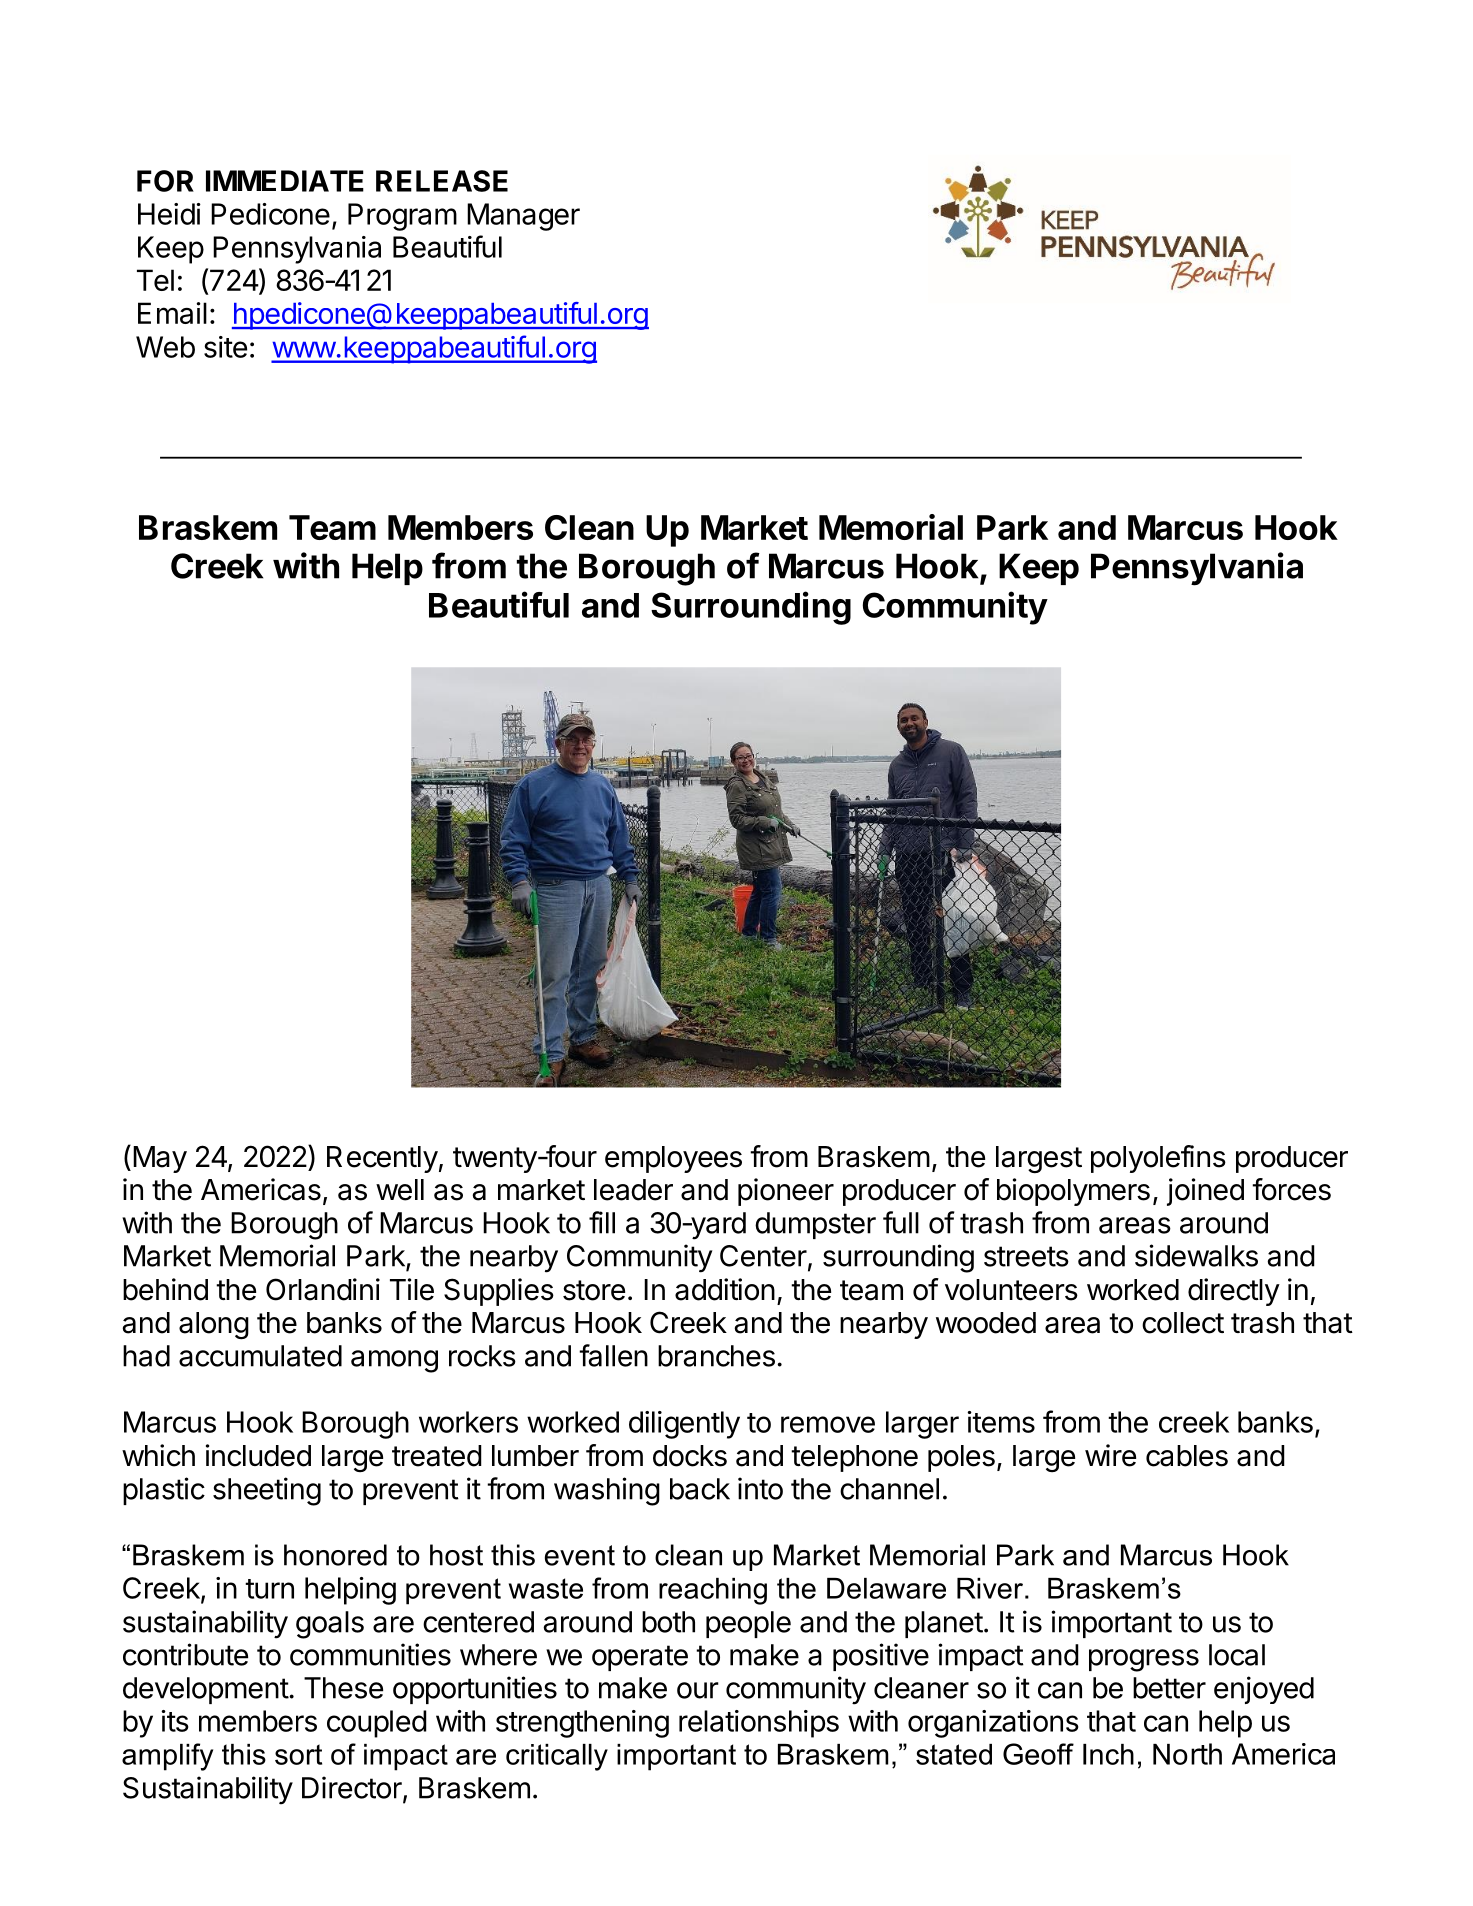  Describe the element at coordinates (285, 181) in the page. I see `IMMEDIATE` at that location.
